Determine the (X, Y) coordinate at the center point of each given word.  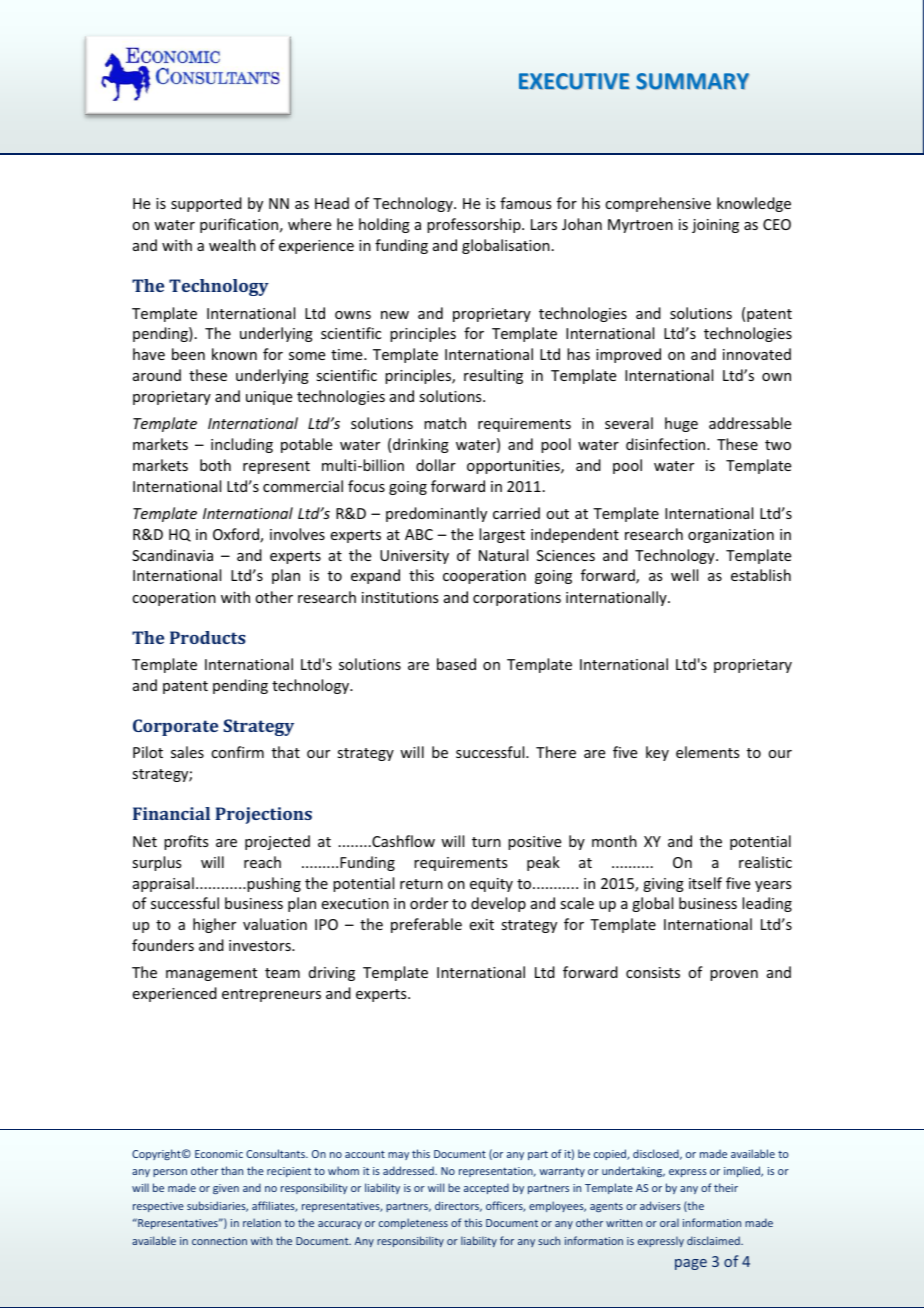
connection (219, 1241)
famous (525, 203)
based (456, 664)
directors (458, 1206)
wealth (232, 245)
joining (715, 226)
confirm (237, 752)
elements (707, 752)
